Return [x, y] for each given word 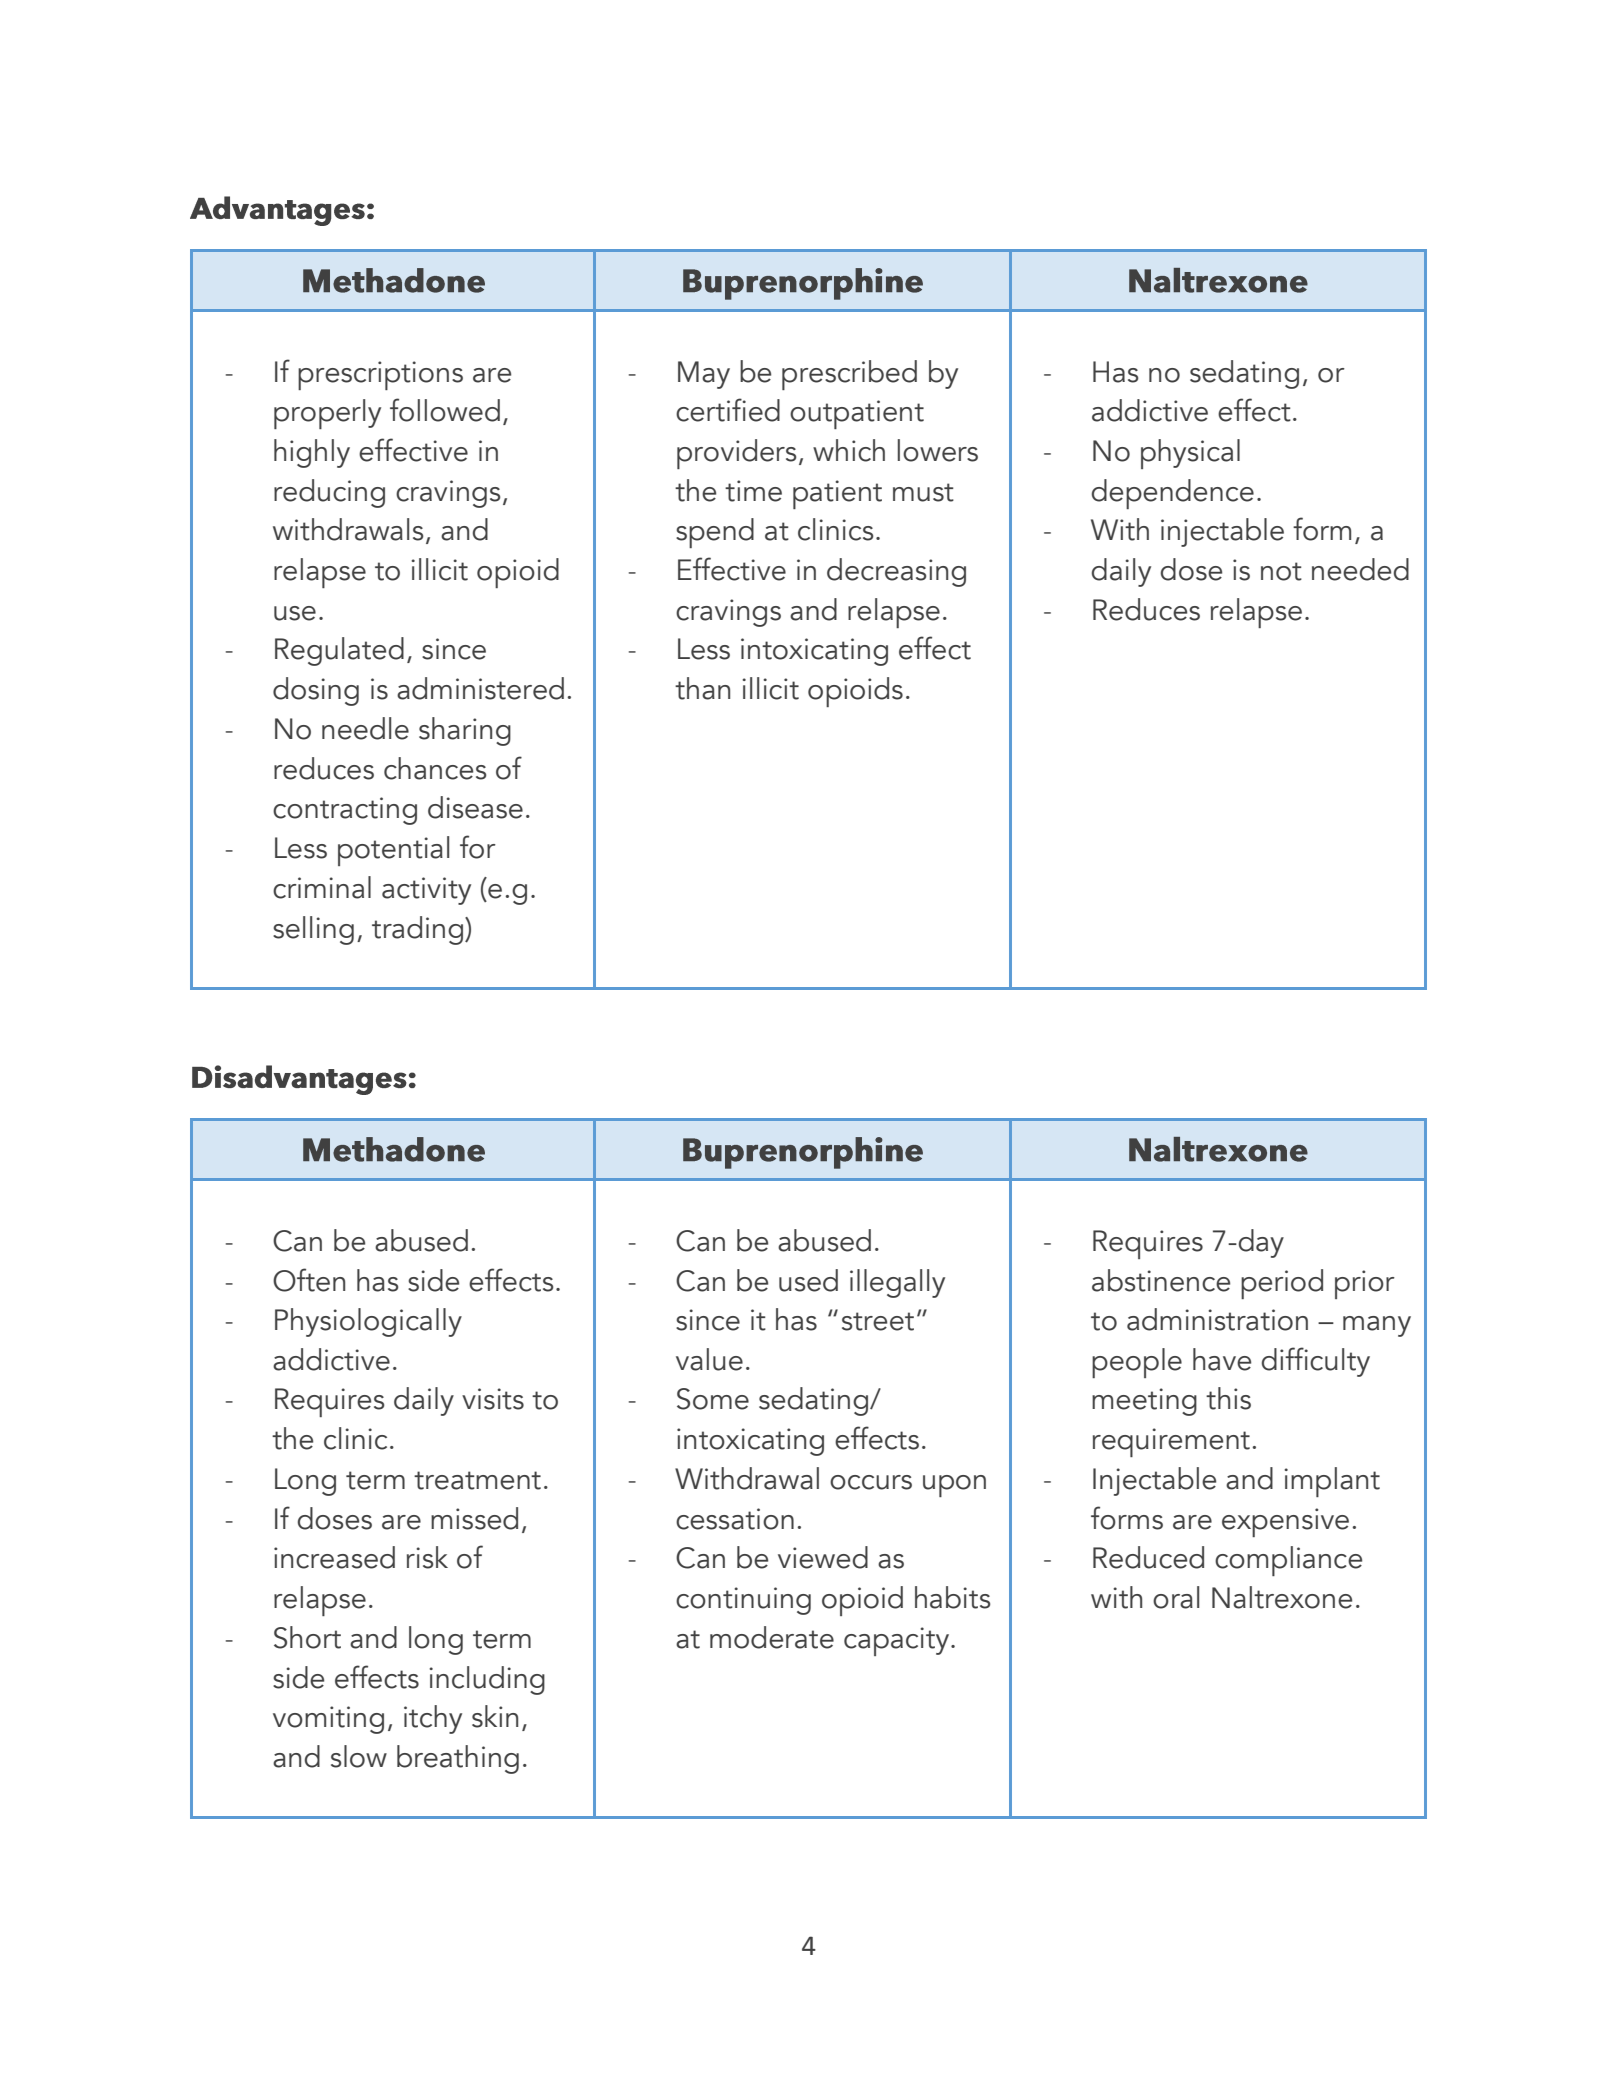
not [1281, 571]
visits [493, 1399]
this [1228, 1398]
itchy [433, 1719]
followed [445, 410]
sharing [465, 731]
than [702, 688]
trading [419, 930]
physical [1190, 454]
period [1282, 1284]
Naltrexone [1282, 1597]
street [878, 1321]
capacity [898, 1641]
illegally [897, 1283]
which [849, 450]
